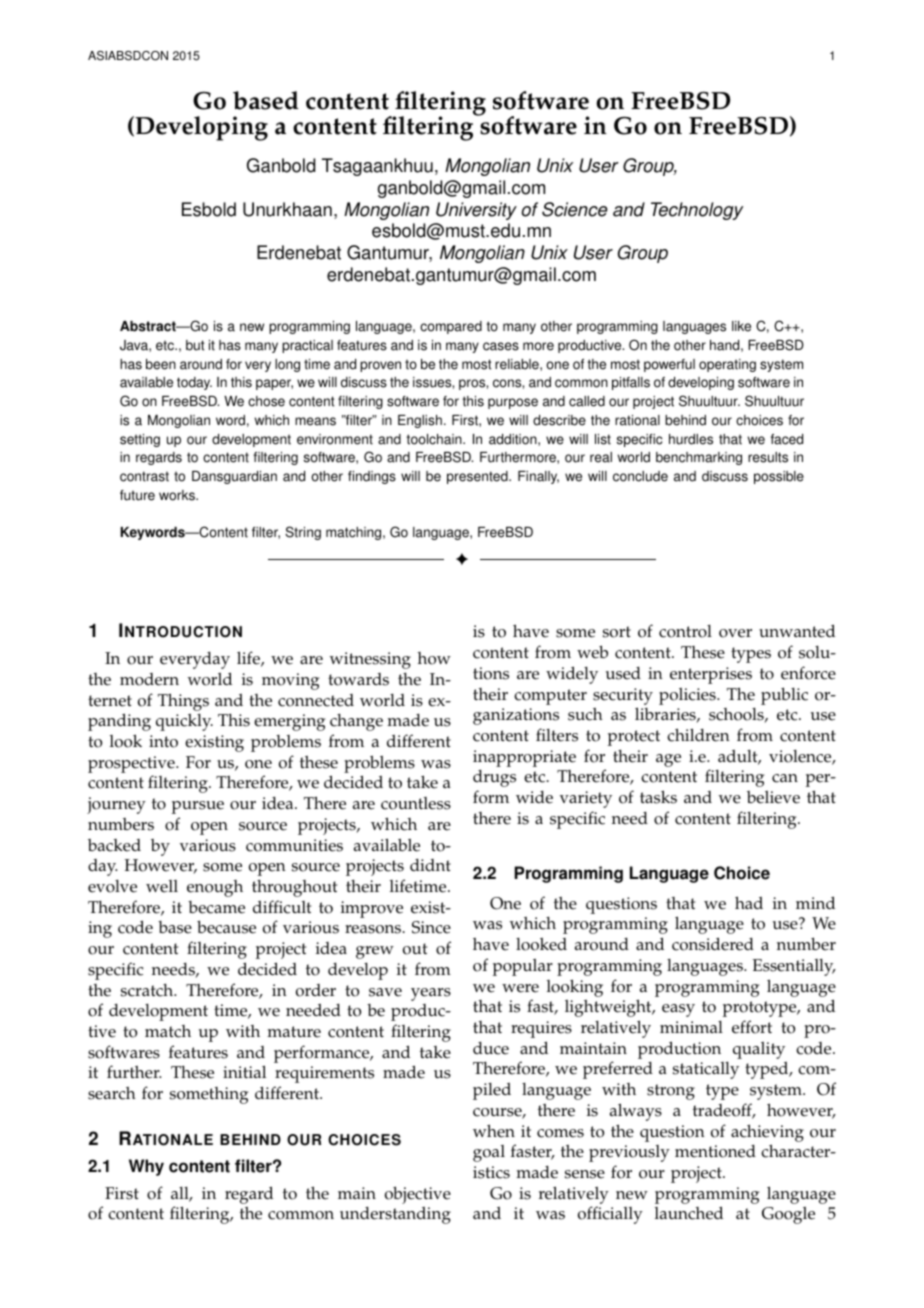 This document has width=924, height=1308. Describe the element at coordinates (195, 345) in the document. I see `but` at that location.
